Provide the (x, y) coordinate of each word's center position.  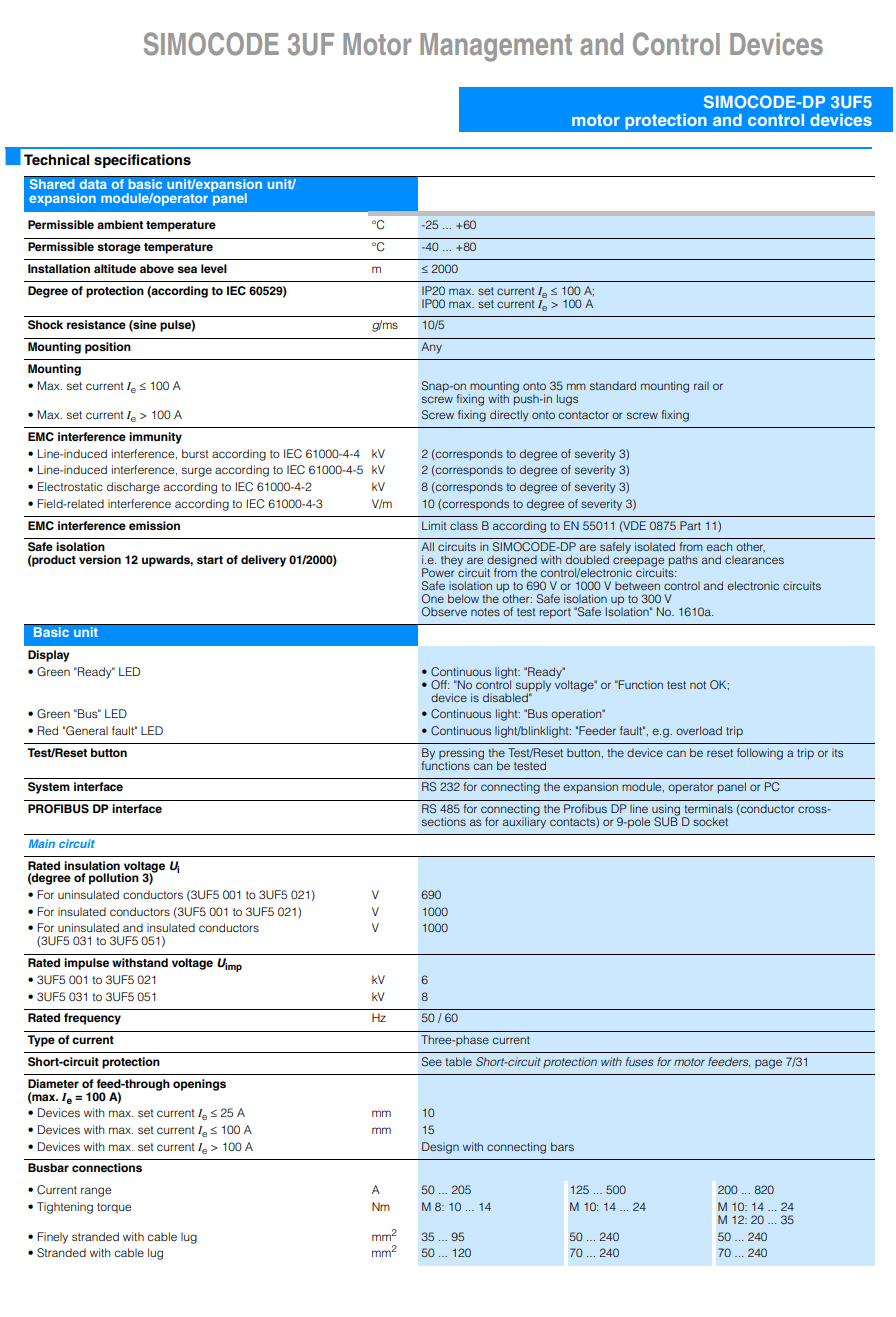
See (432, 1061)
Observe (444, 612)
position (108, 348)
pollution (114, 879)
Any (431, 348)
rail (701, 385)
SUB (666, 821)
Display (49, 656)
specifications (142, 161)
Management (496, 47)
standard (613, 385)
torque (114, 1208)
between (637, 585)
